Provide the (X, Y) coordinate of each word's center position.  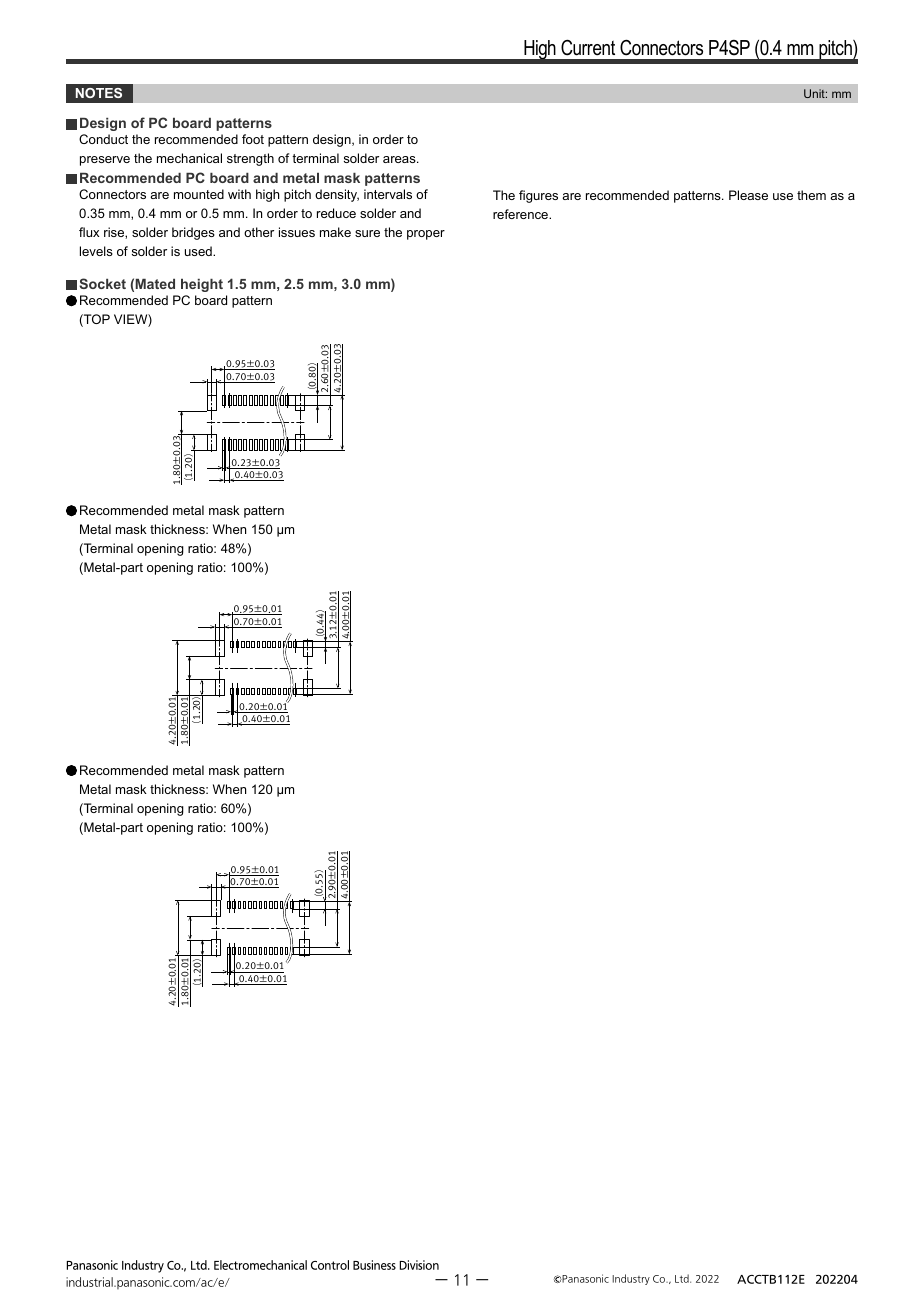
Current (588, 47)
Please (748, 195)
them (811, 195)
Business (374, 1265)
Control (330, 1265)
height (202, 285)
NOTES (99, 93)
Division (419, 1265)
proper (426, 235)
